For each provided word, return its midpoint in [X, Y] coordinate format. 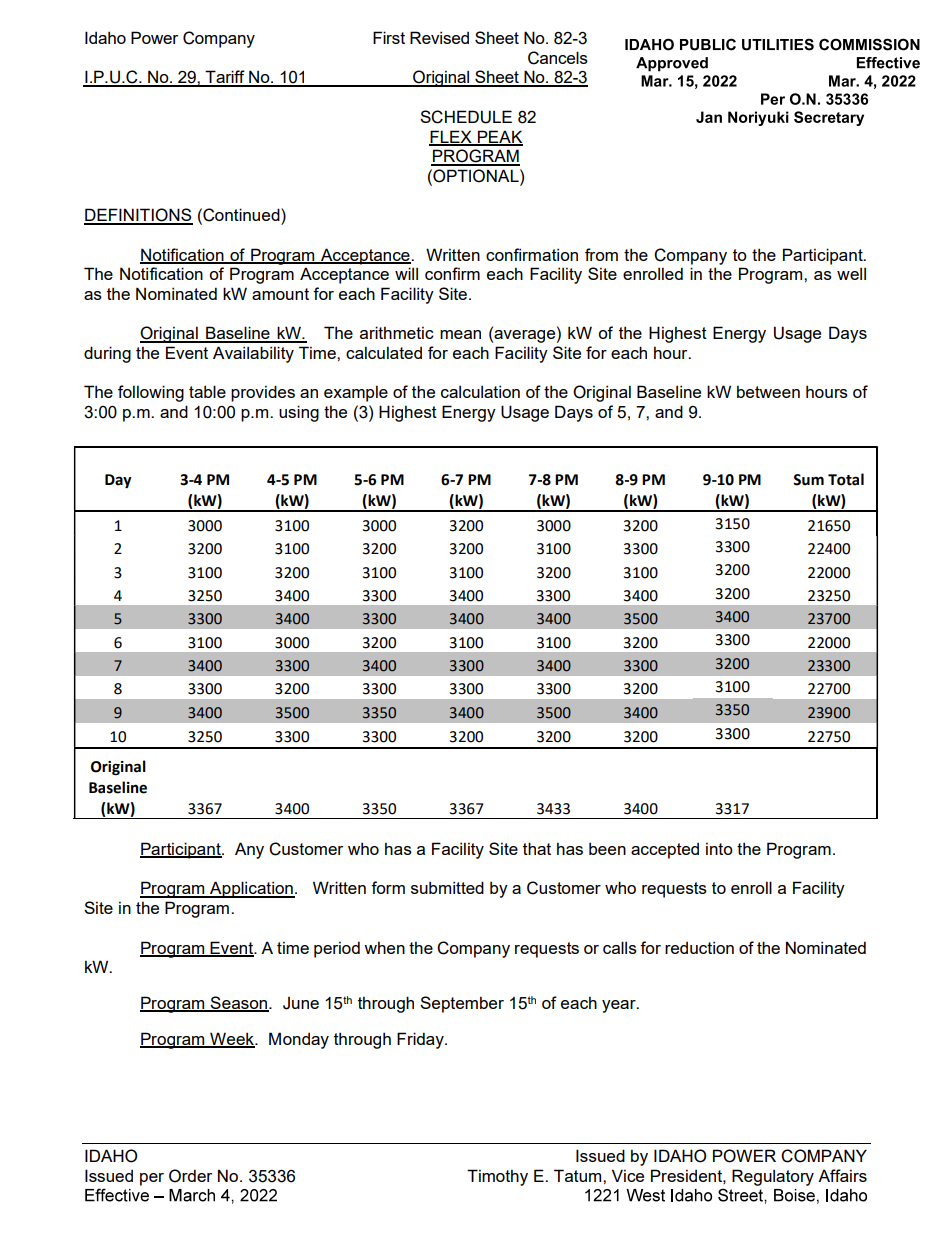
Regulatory [773, 1177]
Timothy [497, 1177]
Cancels [558, 58]
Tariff [225, 78]
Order [190, 1176]
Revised [439, 37]
